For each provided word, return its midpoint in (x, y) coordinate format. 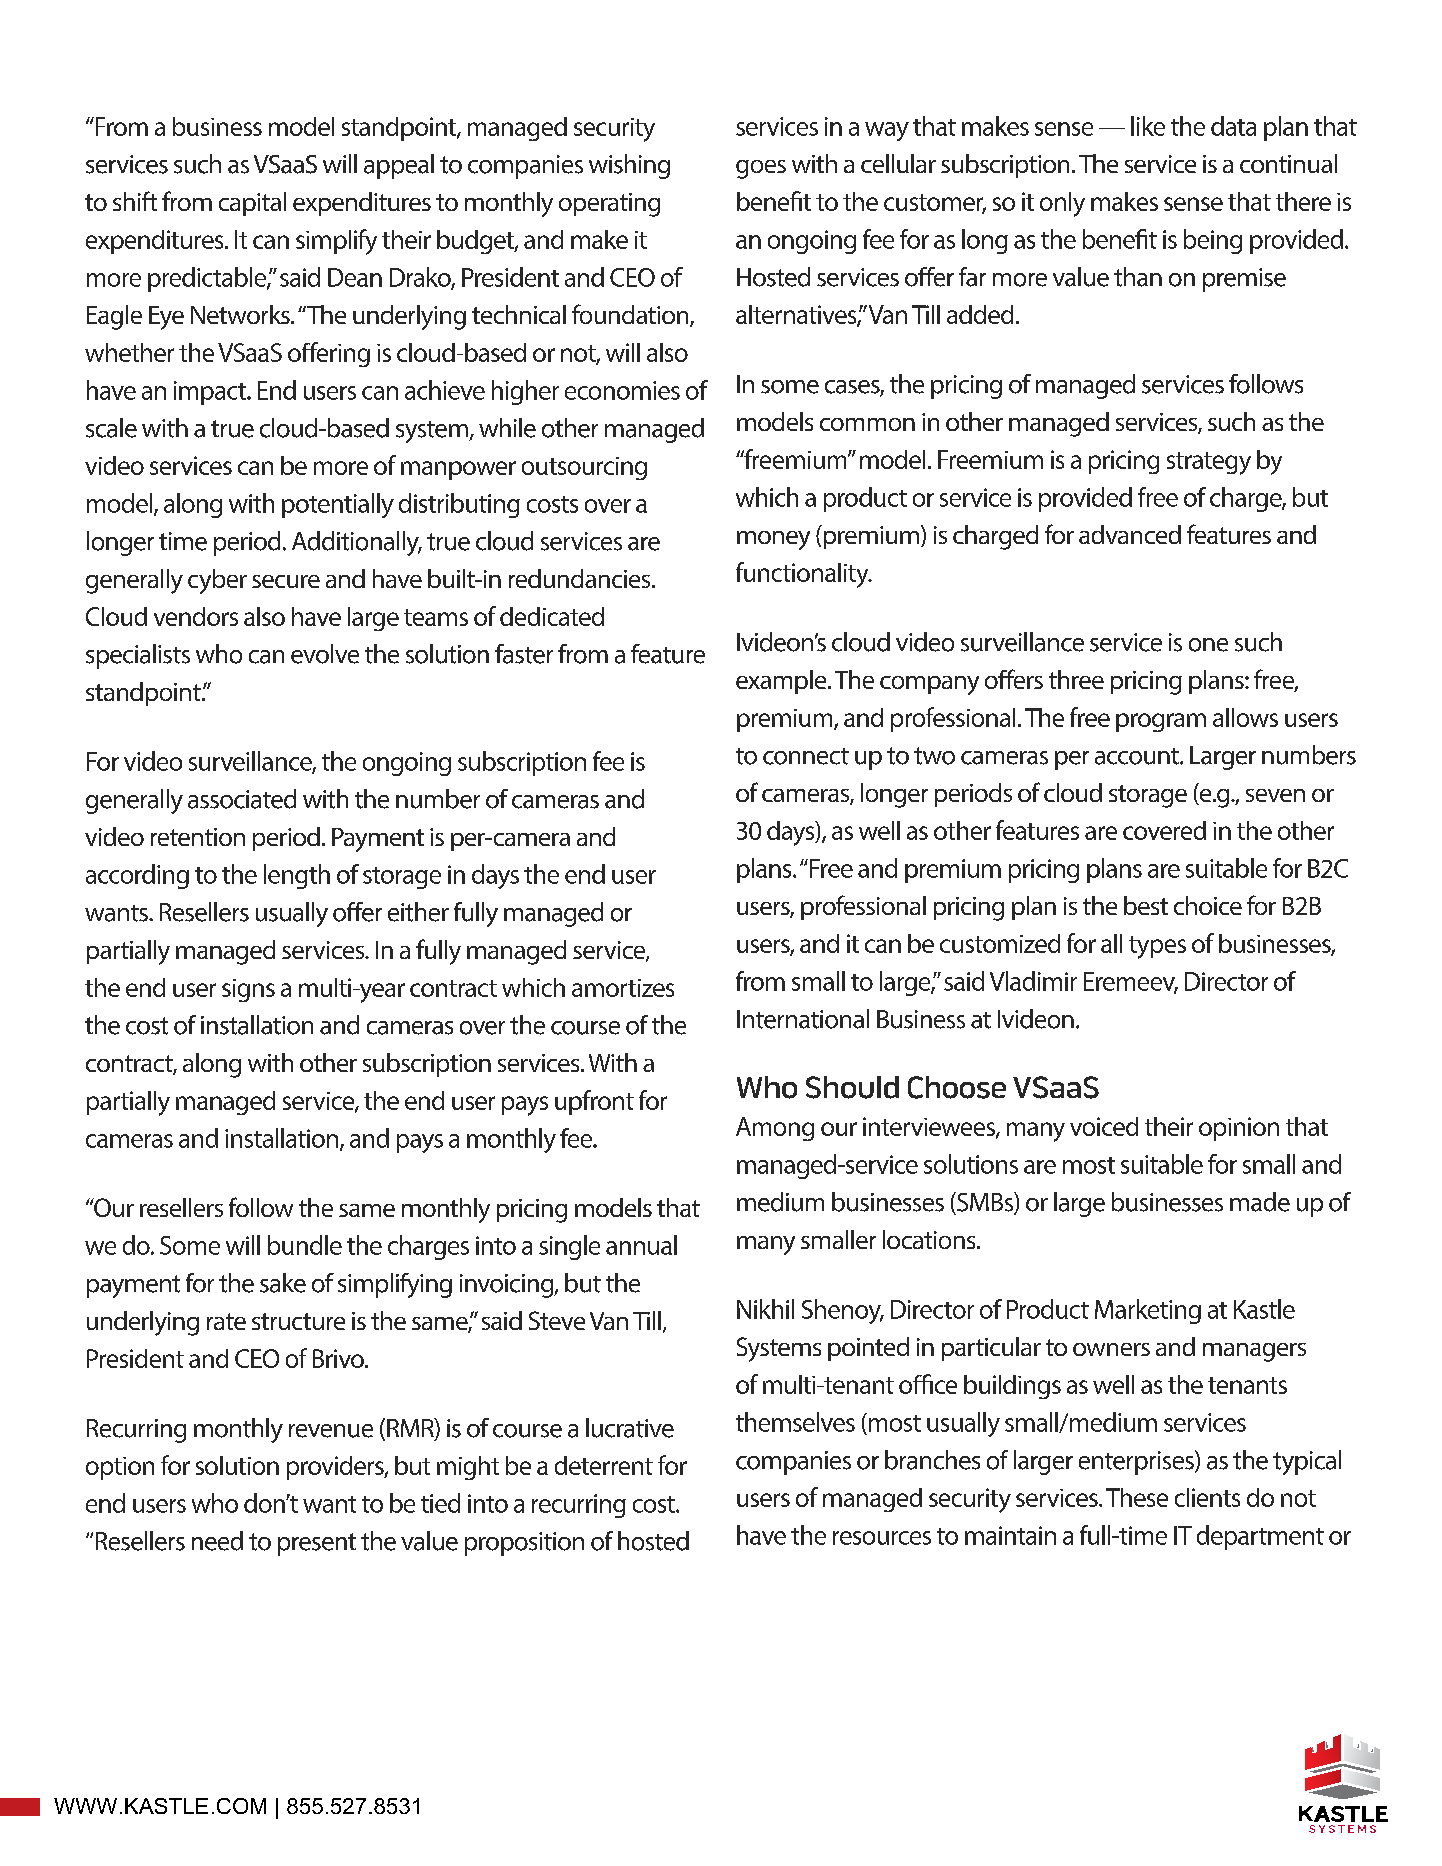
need (217, 1541)
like (1148, 126)
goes (761, 169)
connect (806, 756)
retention (198, 837)
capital (252, 204)
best (1146, 905)
